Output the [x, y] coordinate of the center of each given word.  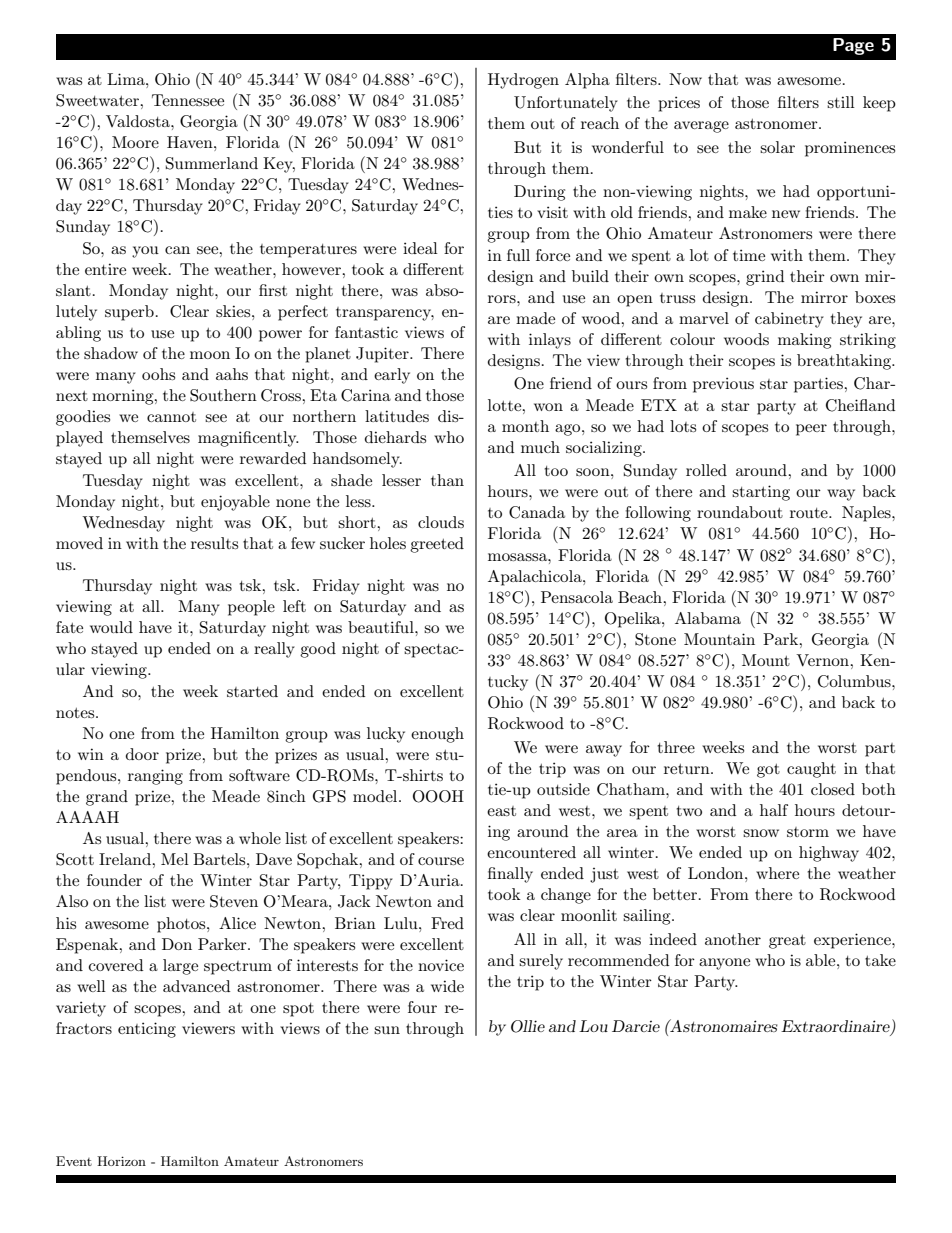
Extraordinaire [836, 1027]
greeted [437, 545]
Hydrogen [523, 81]
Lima [127, 79]
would [111, 627]
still [841, 102]
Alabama [708, 618]
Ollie [528, 1026]
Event [74, 1161]
